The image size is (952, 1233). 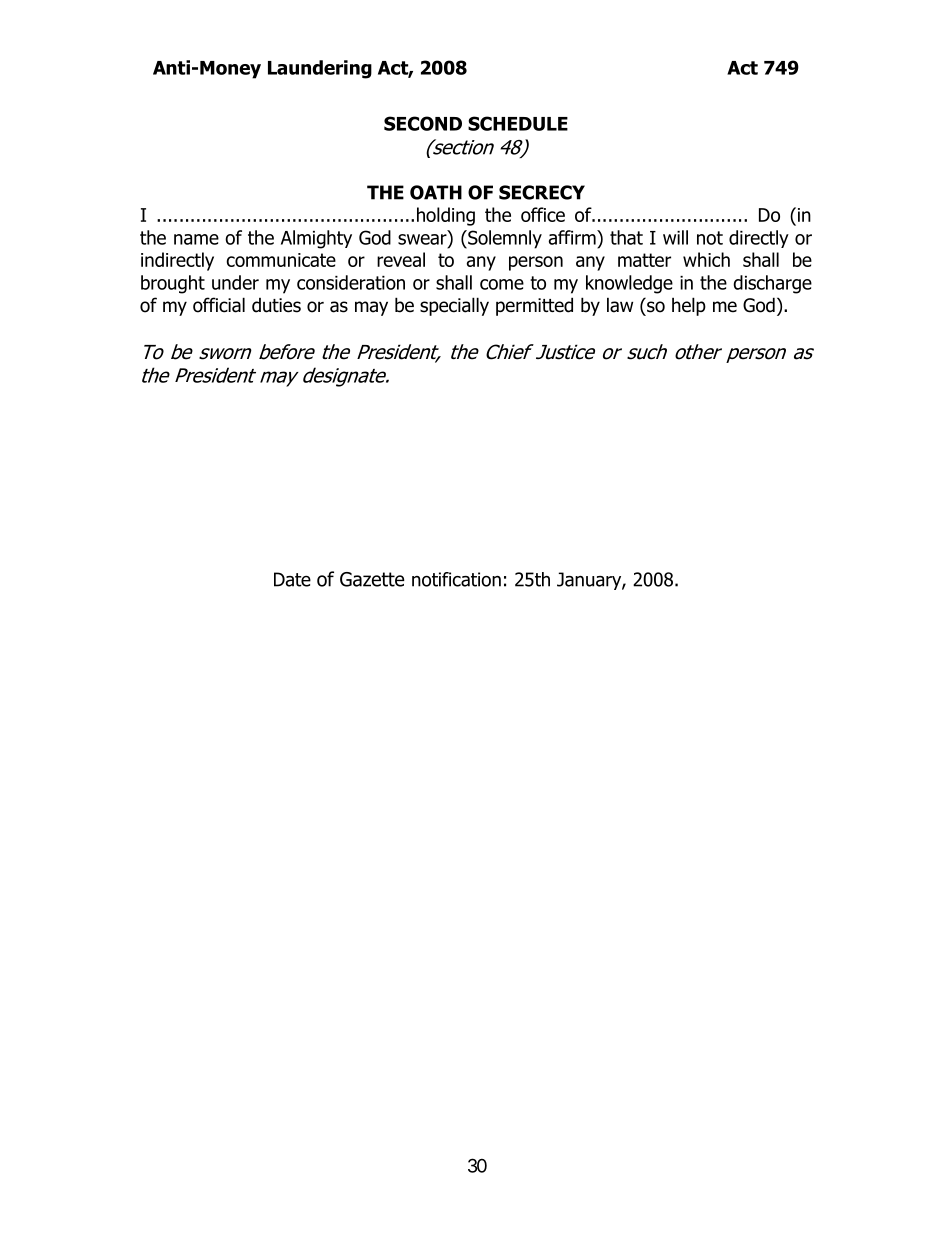 I want to click on SCHEDULE, so click(x=518, y=123).
